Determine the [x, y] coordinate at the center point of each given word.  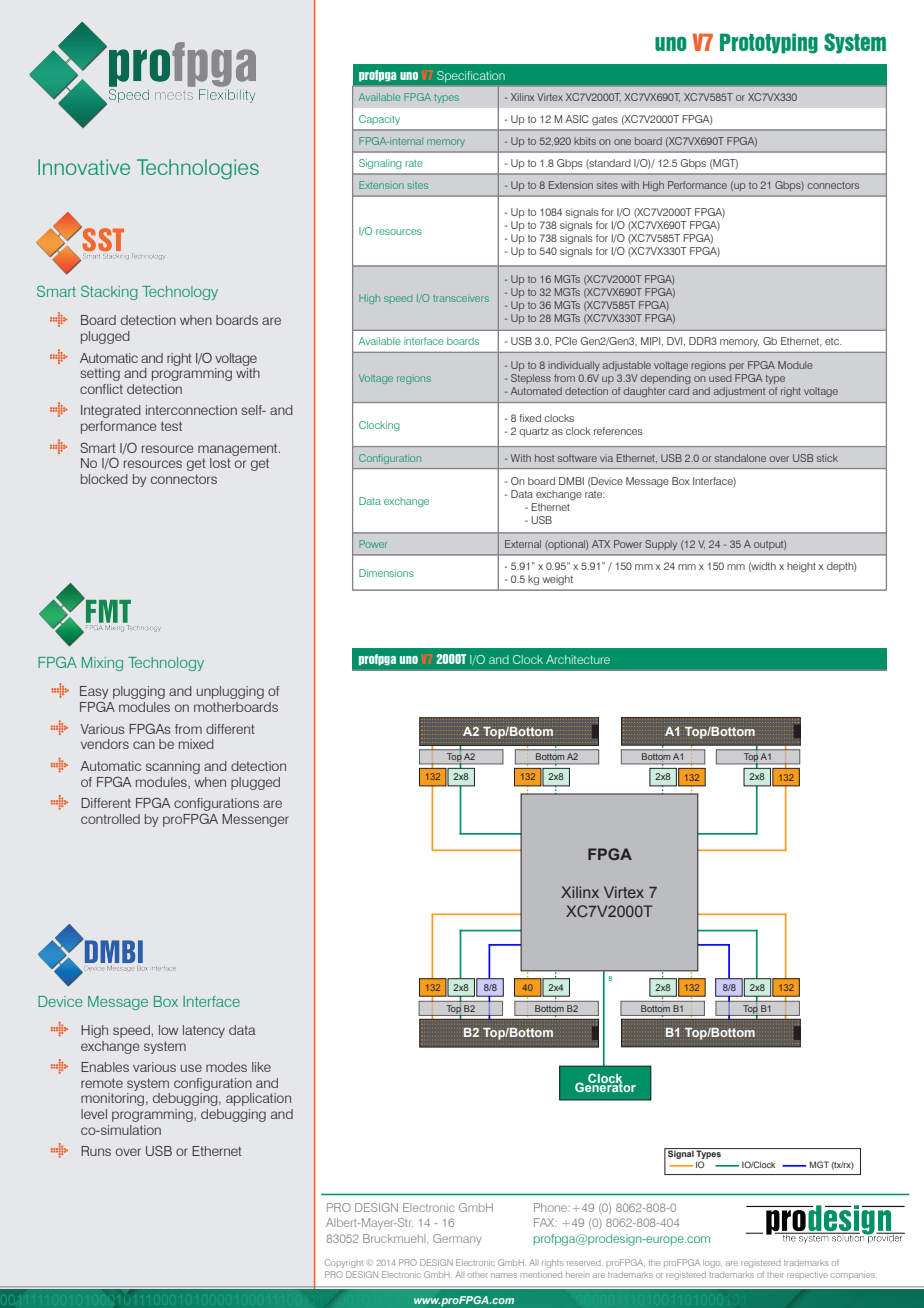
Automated [536, 391]
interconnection [191, 410]
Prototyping [769, 43]
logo [712, 1264]
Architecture [578, 659]
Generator [605, 1086]
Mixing [102, 664]
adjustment [739, 392]
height [801, 567]
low [168, 1030]
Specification [471, 76]
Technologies [198, 169]
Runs [96, 1151]
